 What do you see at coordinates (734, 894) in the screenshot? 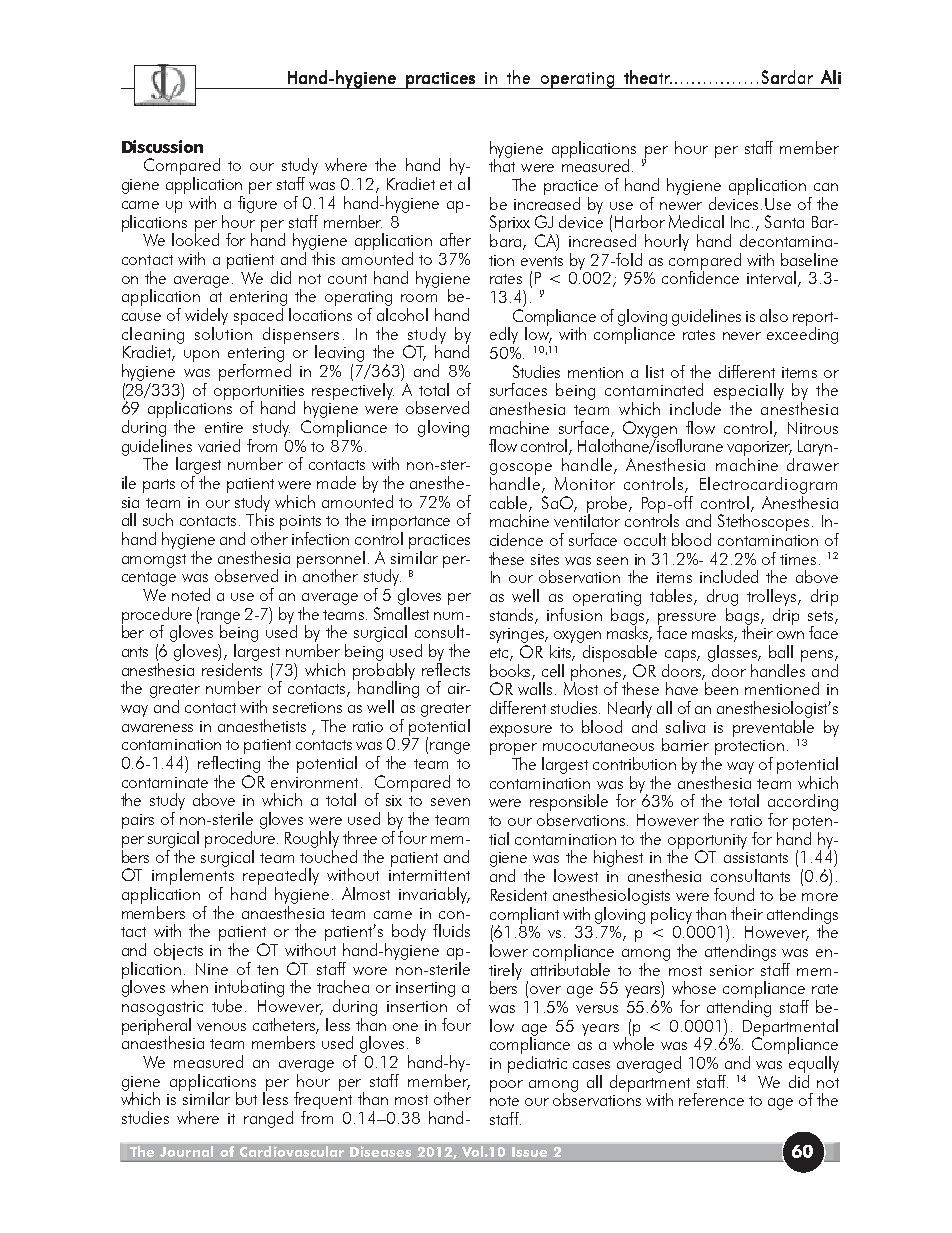
I see `found` at bounding box center [734, 894].
